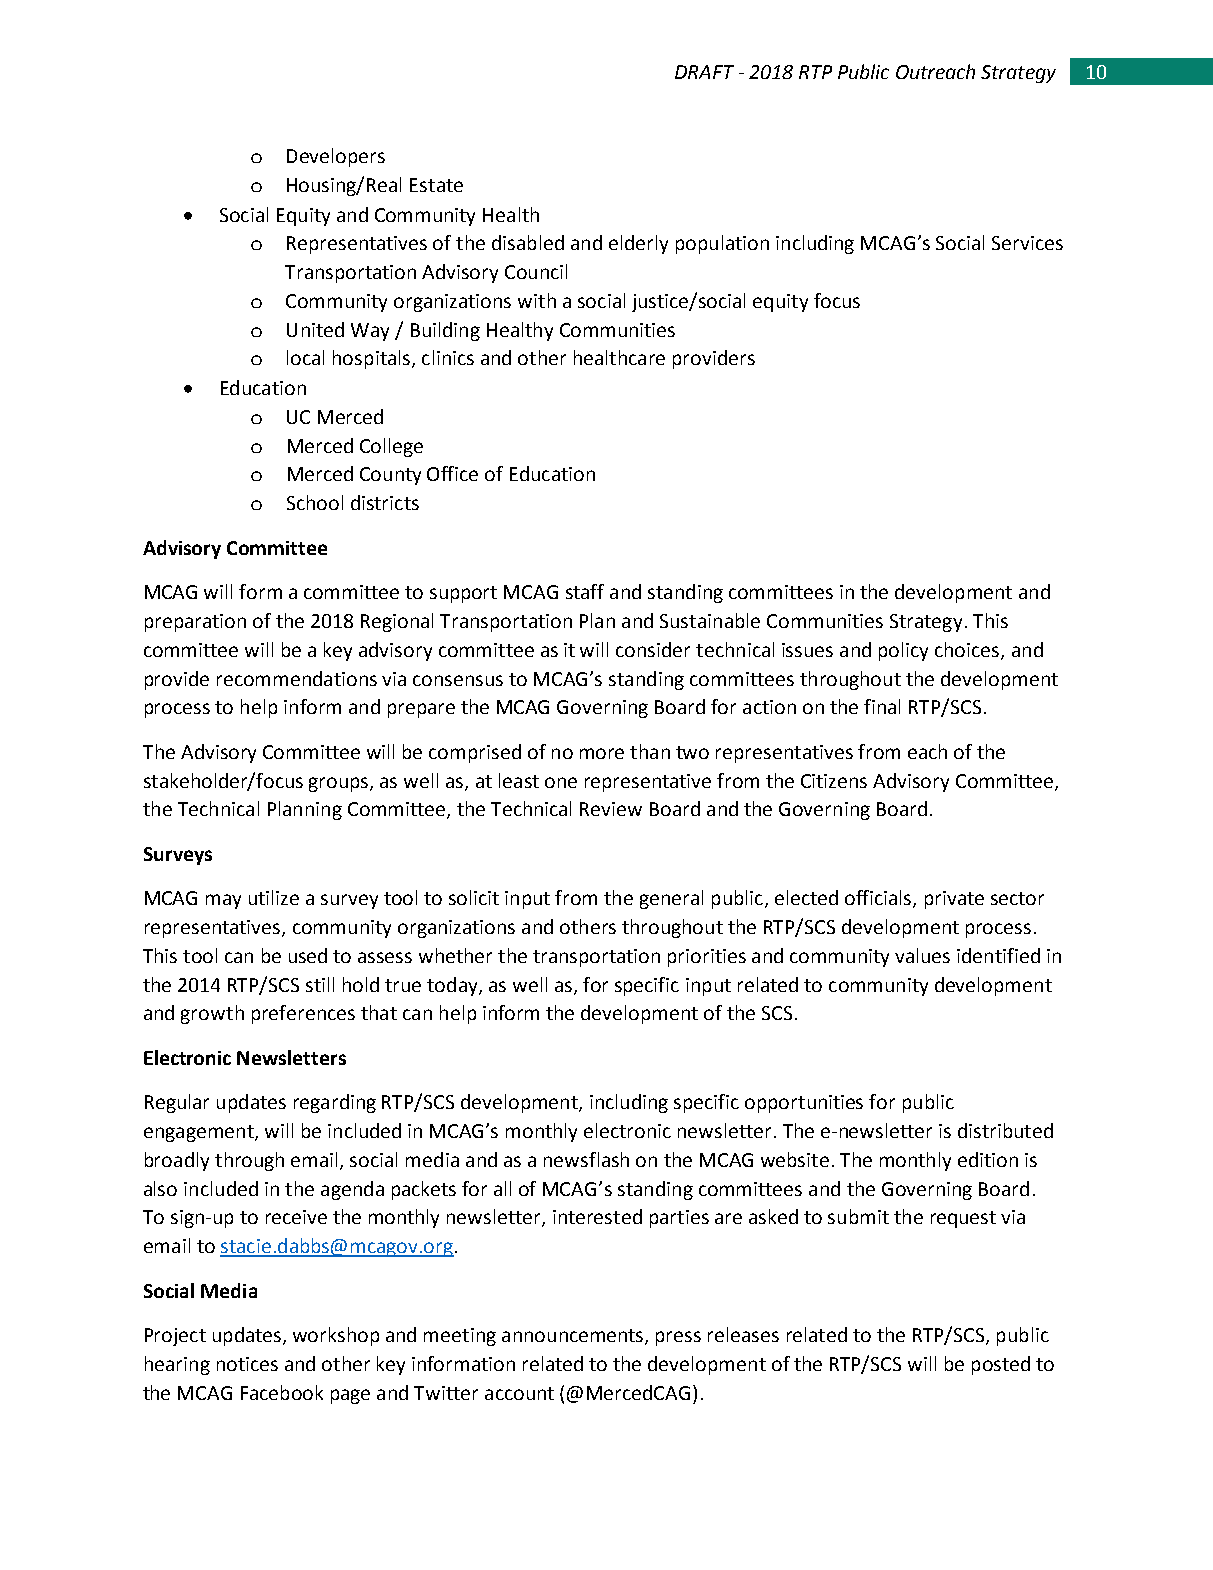 The image size is (1213, 1570). What do you see at coordinates (882, 706) in the document?
I see `final` at bounding box center [882, 706].
